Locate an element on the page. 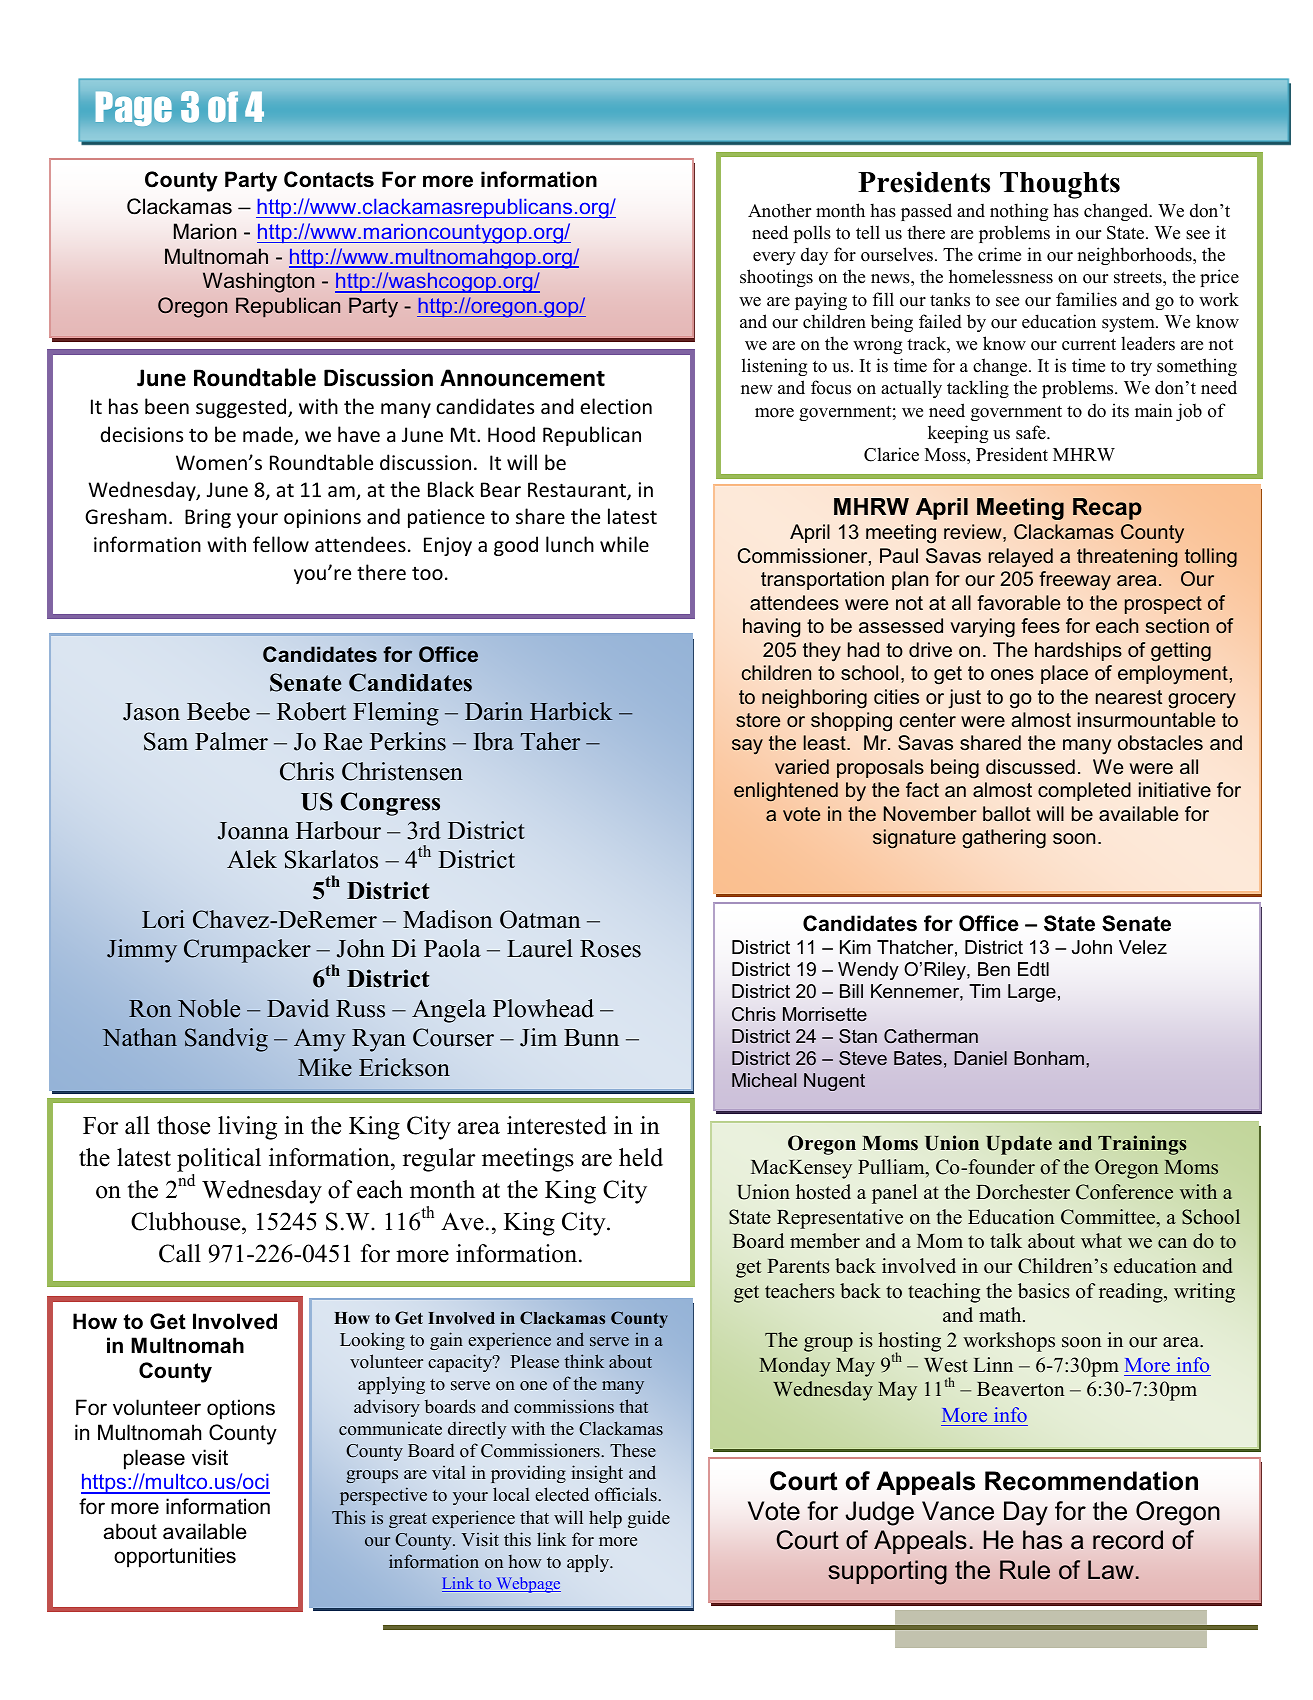 The height and width of the document is (1700, 1313). Thoughts is located at coordinates (1060, 185).
